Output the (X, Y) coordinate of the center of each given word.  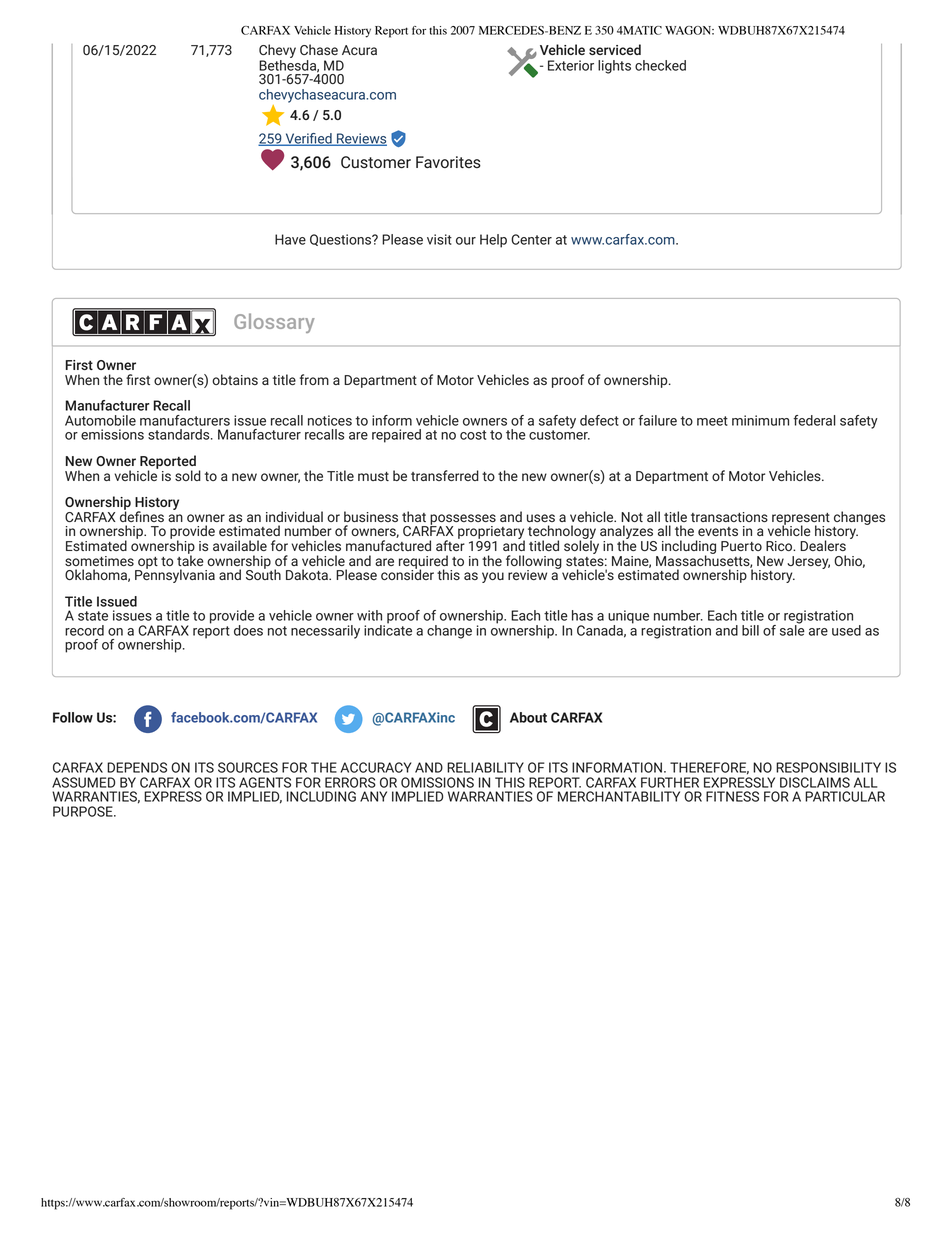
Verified (308, 139)
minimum (760, 420)
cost (473, 435)
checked (660, 65)
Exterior (571, 65)
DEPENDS (137, 767)
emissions (112, 434)
